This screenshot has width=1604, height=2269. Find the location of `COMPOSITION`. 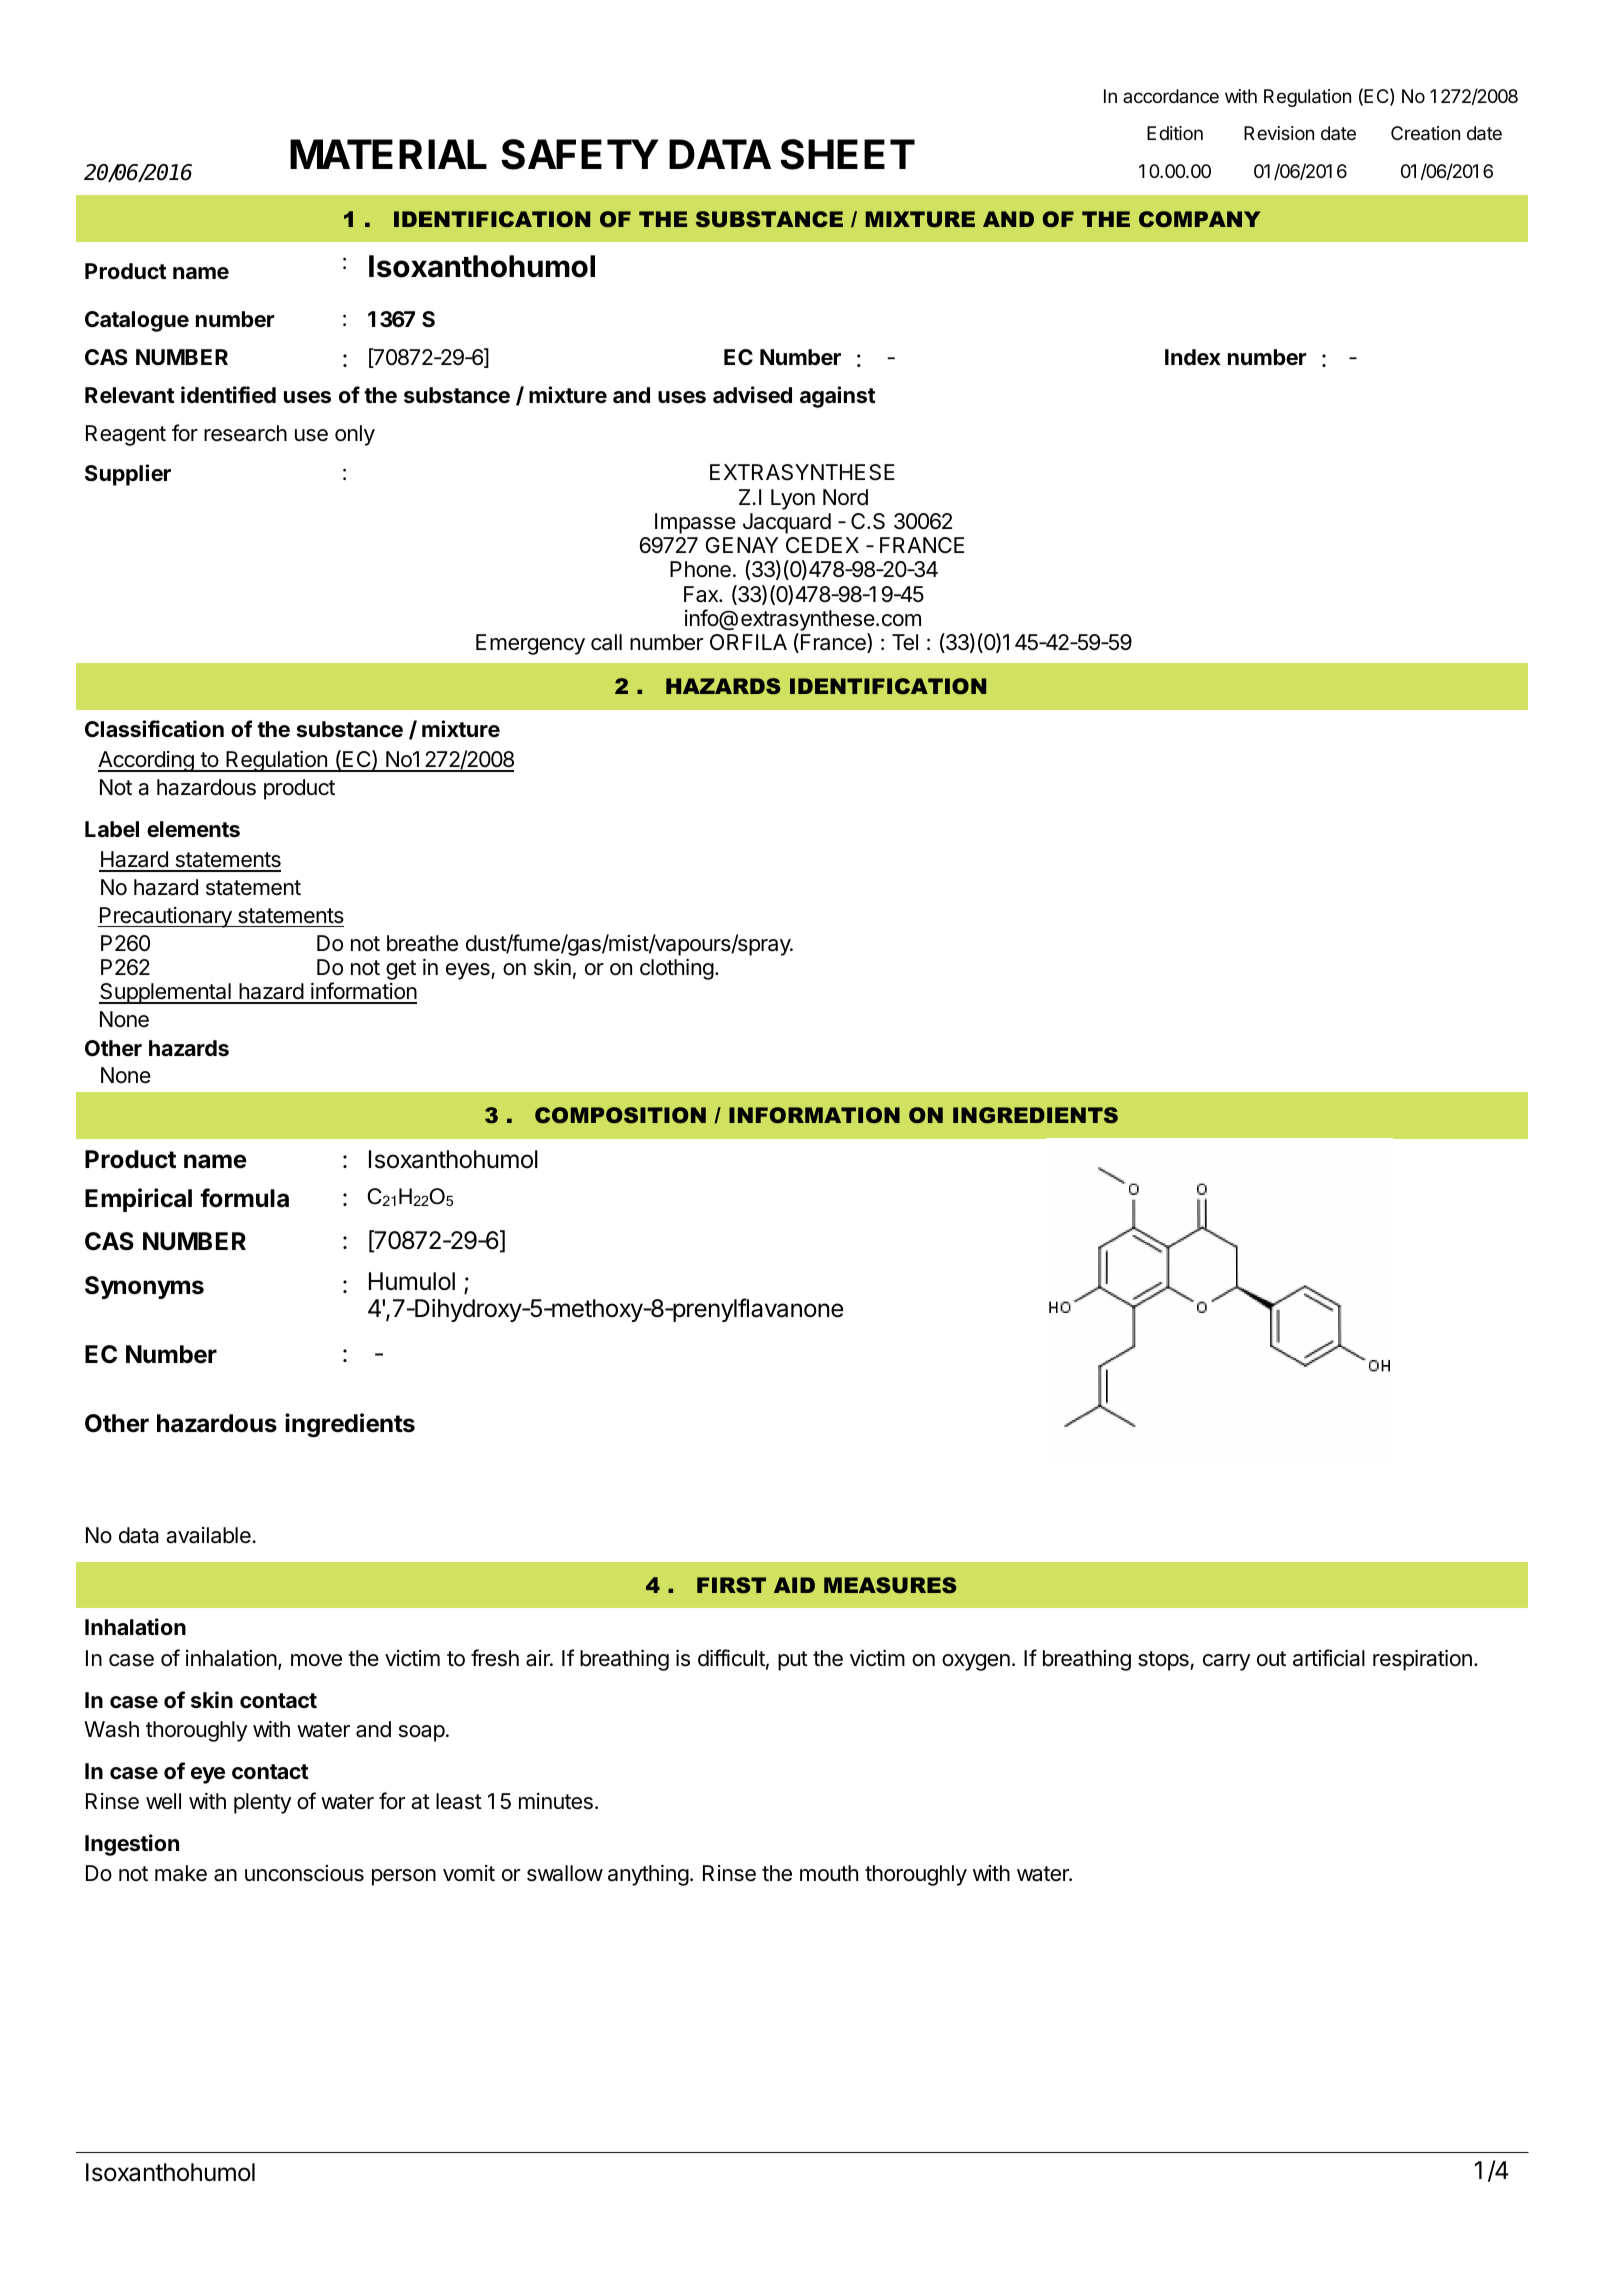

COMPOSITION is located at coordinates (620, 1115).
